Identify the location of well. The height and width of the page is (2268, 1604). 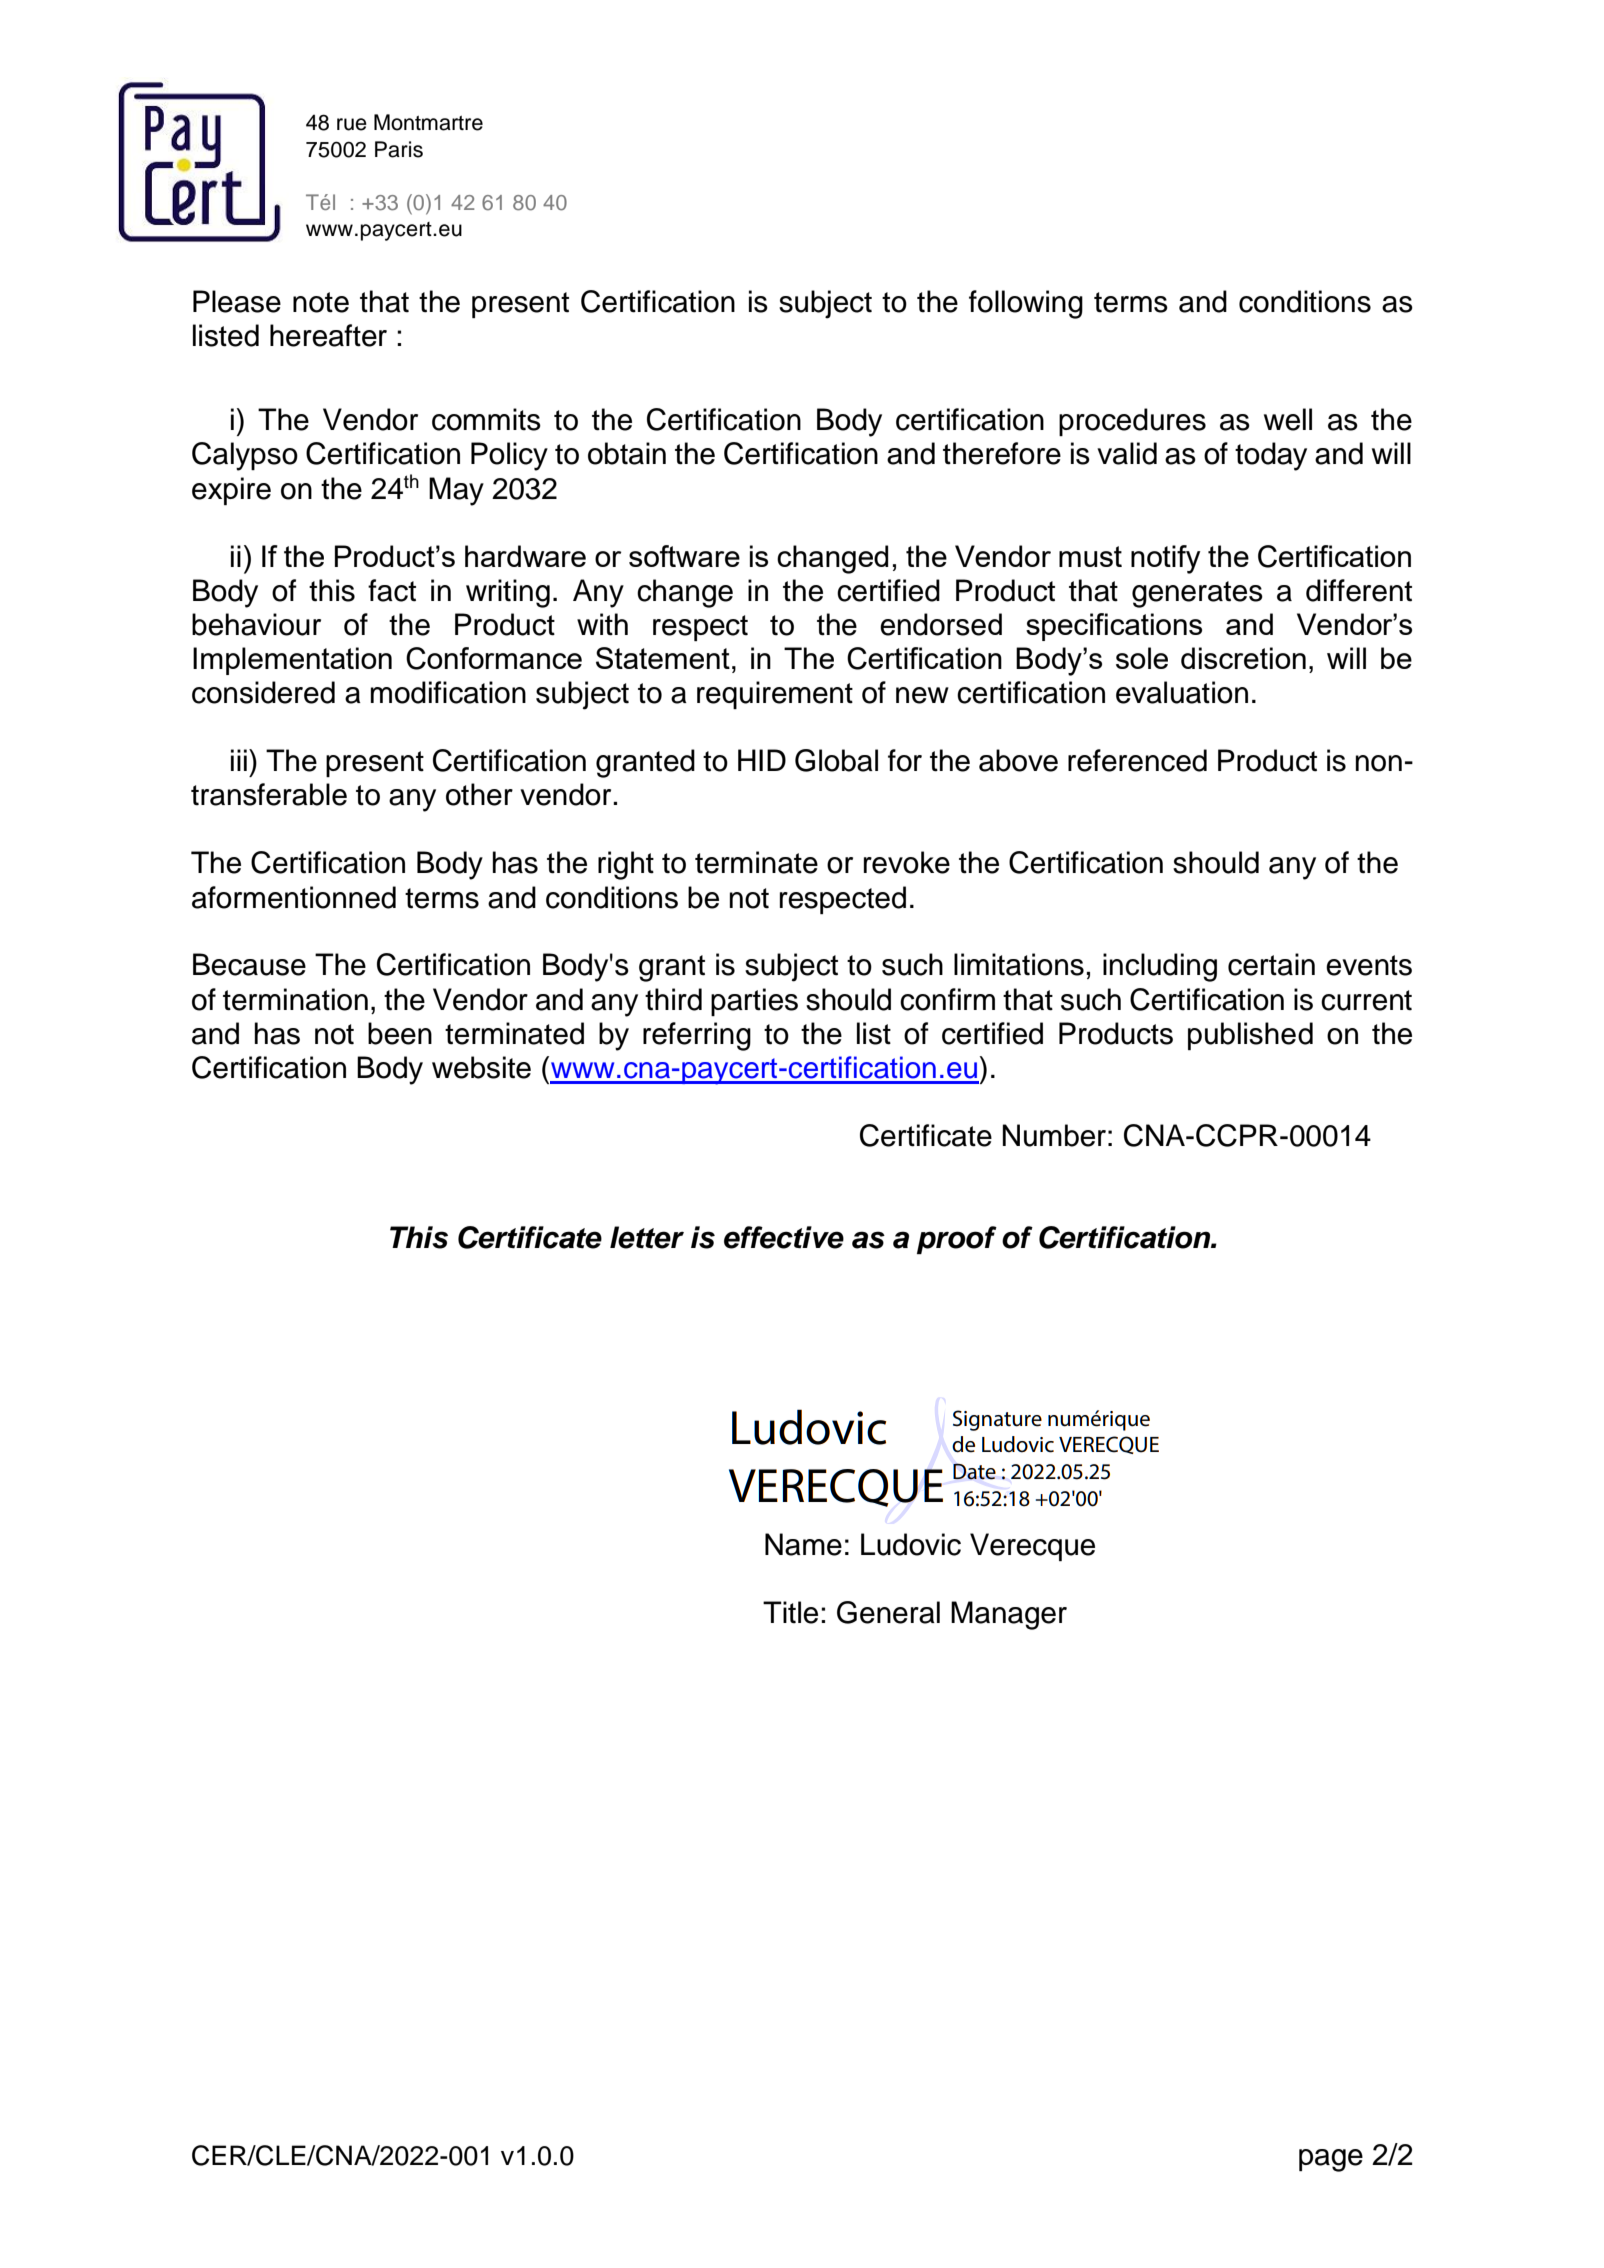
(1288, 419).
